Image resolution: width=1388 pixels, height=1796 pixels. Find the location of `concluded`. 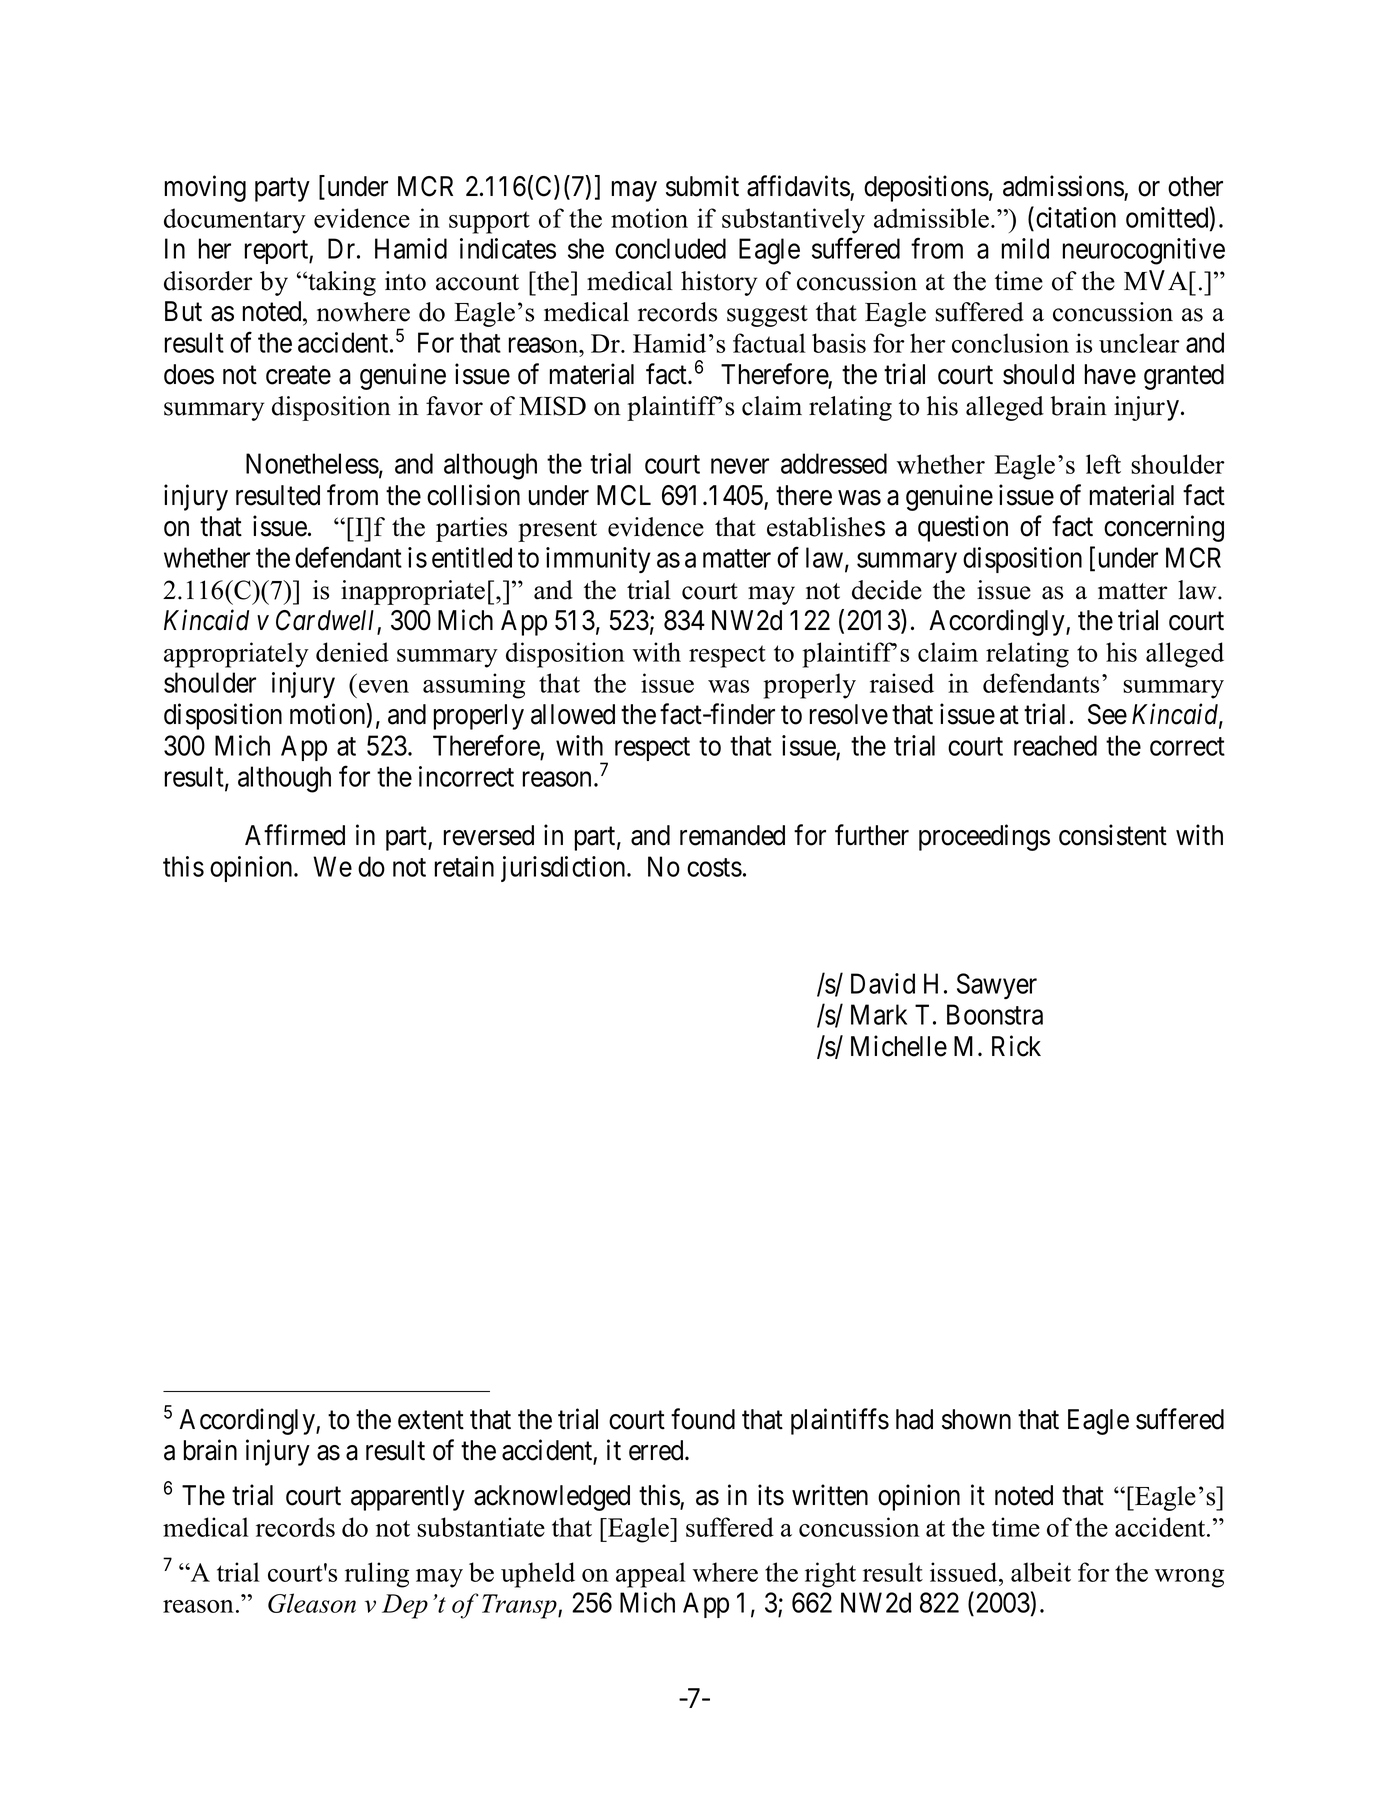

concluded is located at coordinates (670, 248).
